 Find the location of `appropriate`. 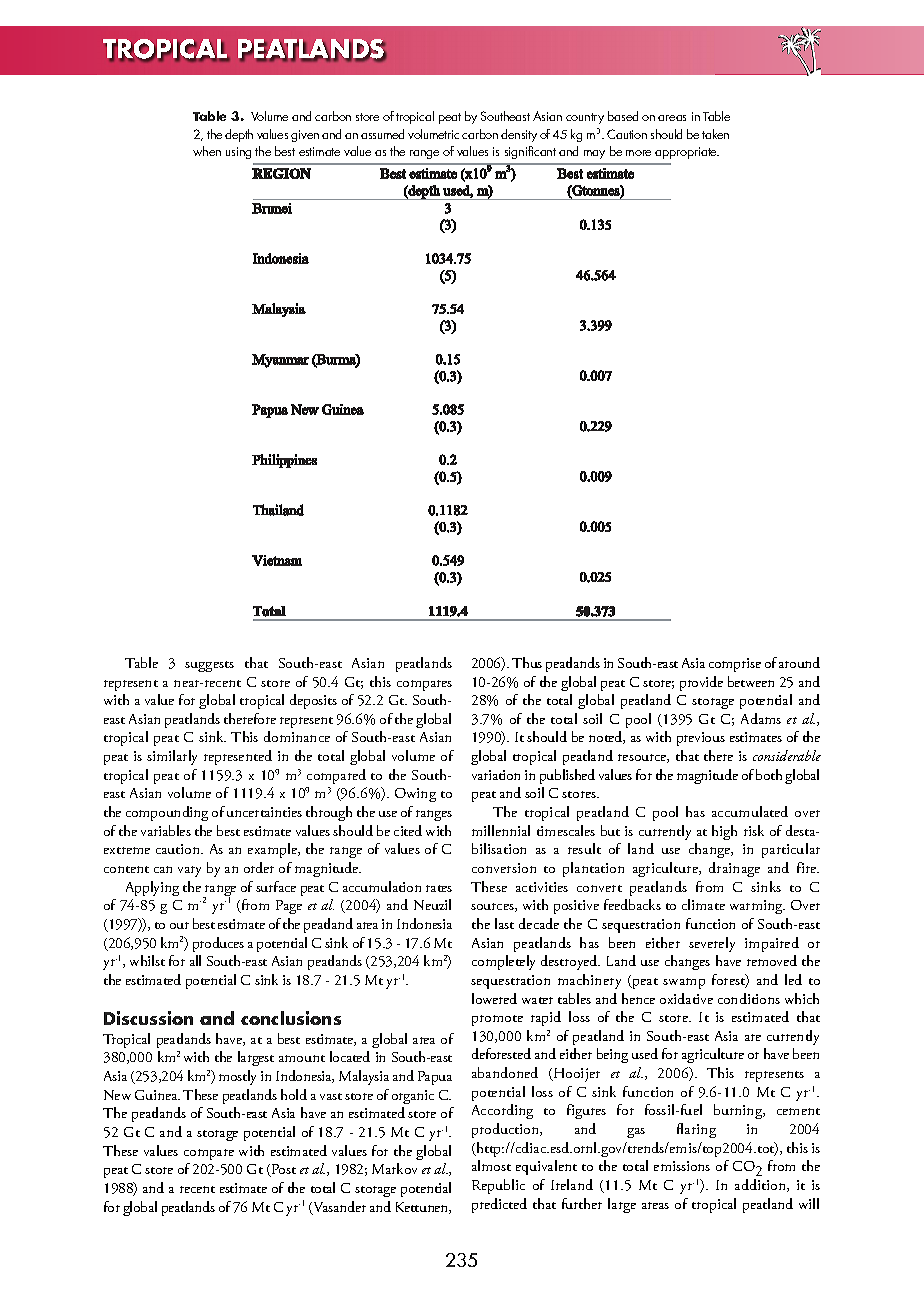

appropriate is located at coordinates (687, 153).
